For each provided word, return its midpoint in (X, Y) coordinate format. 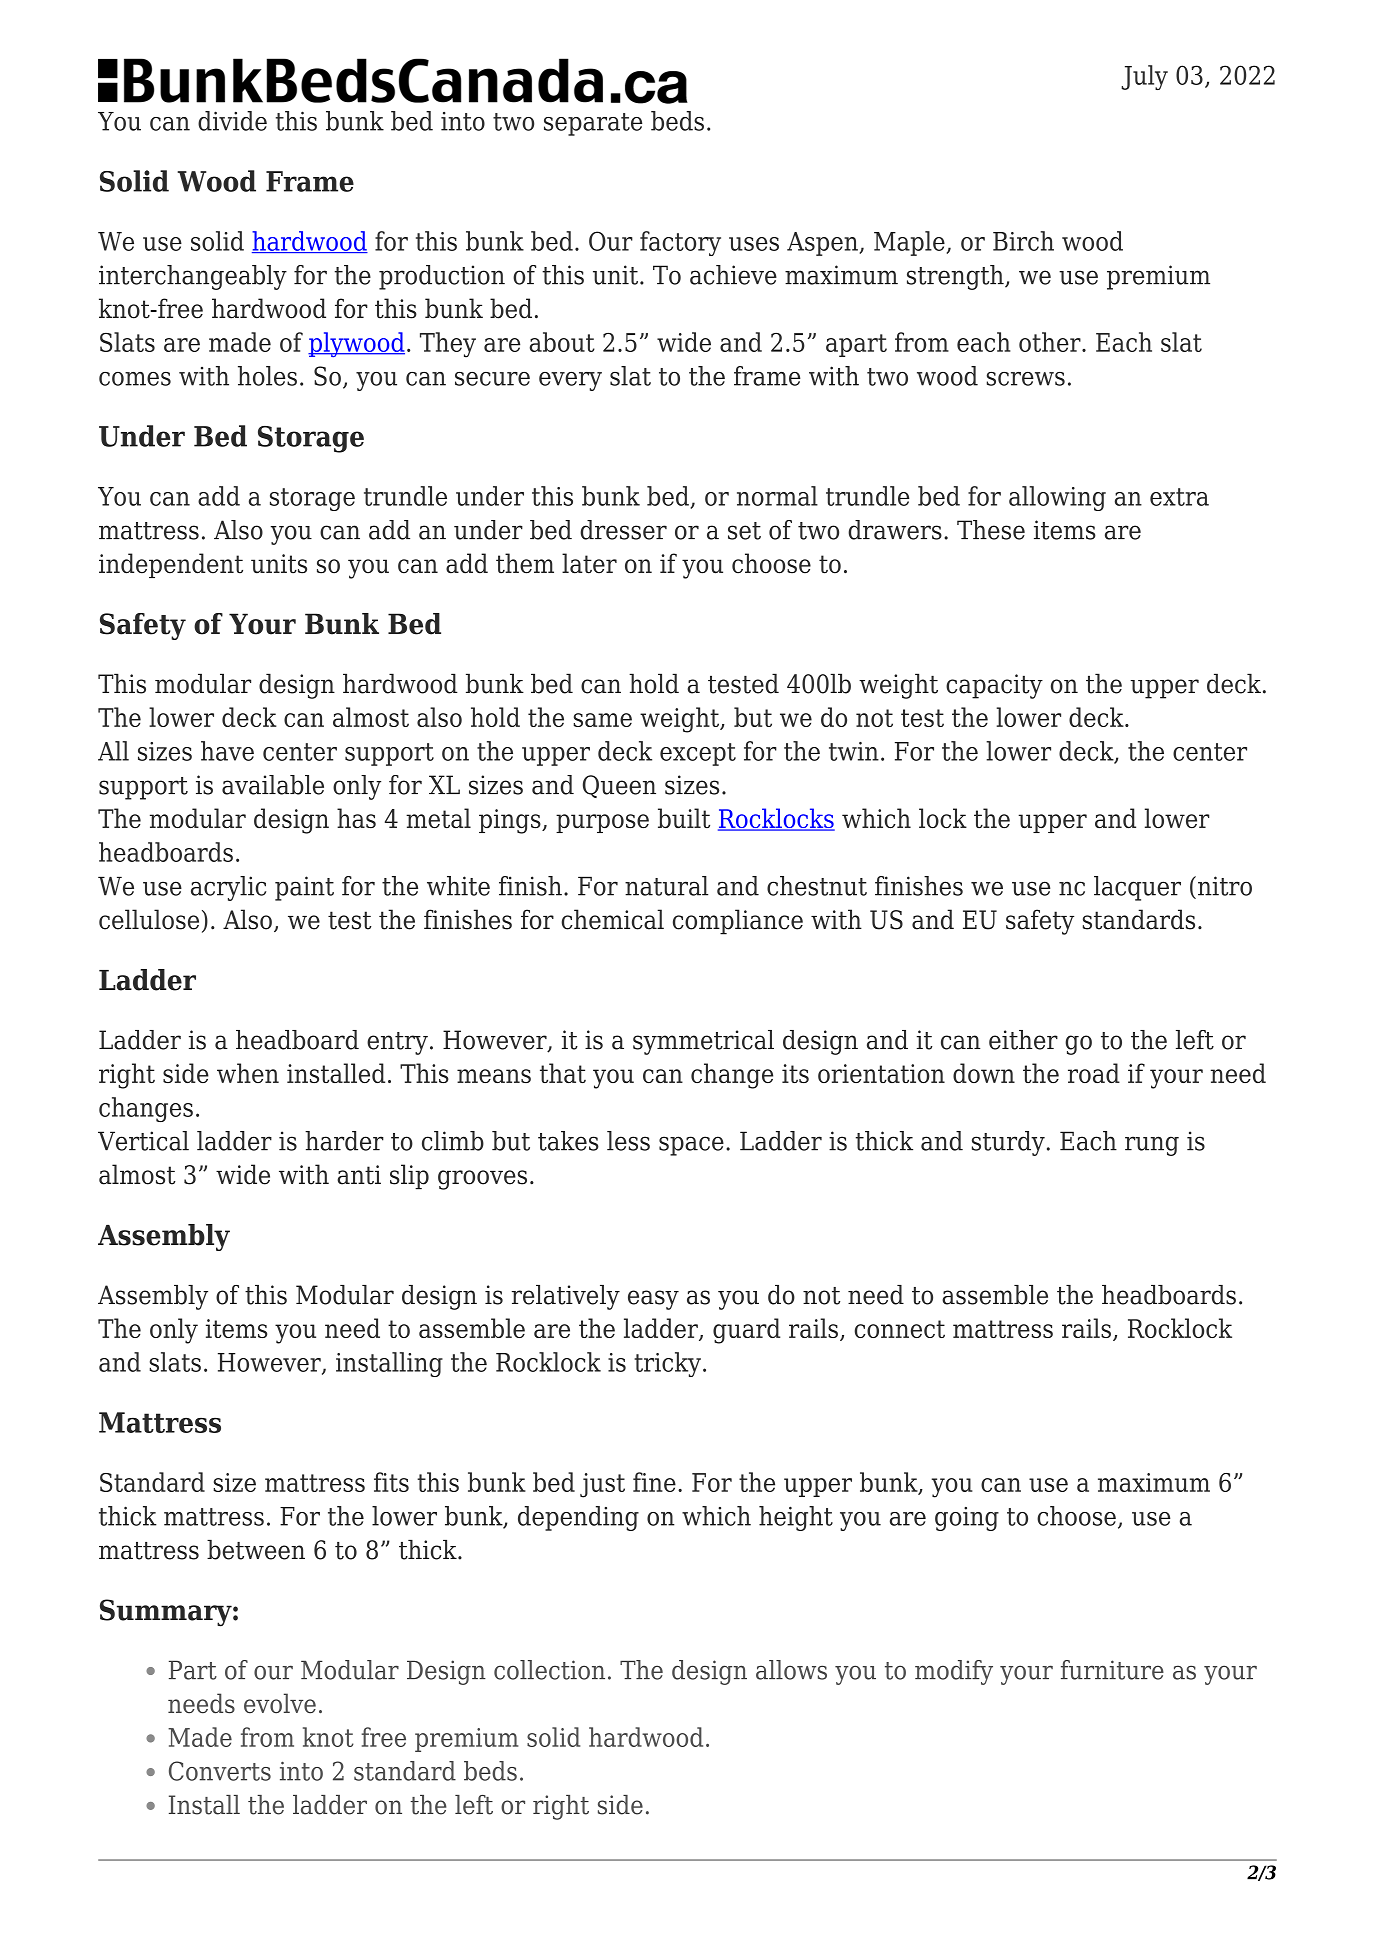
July (1144, 77)
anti (359, 1175)
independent (171, 565)
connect (899, 1329)
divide (232, 121)
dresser (623, 530)
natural (666, 886)
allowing (1057, 498)
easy (653, 1300)
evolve (280, 1703)
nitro (1225, 886)
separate (593, 124)
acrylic (228, 888)
